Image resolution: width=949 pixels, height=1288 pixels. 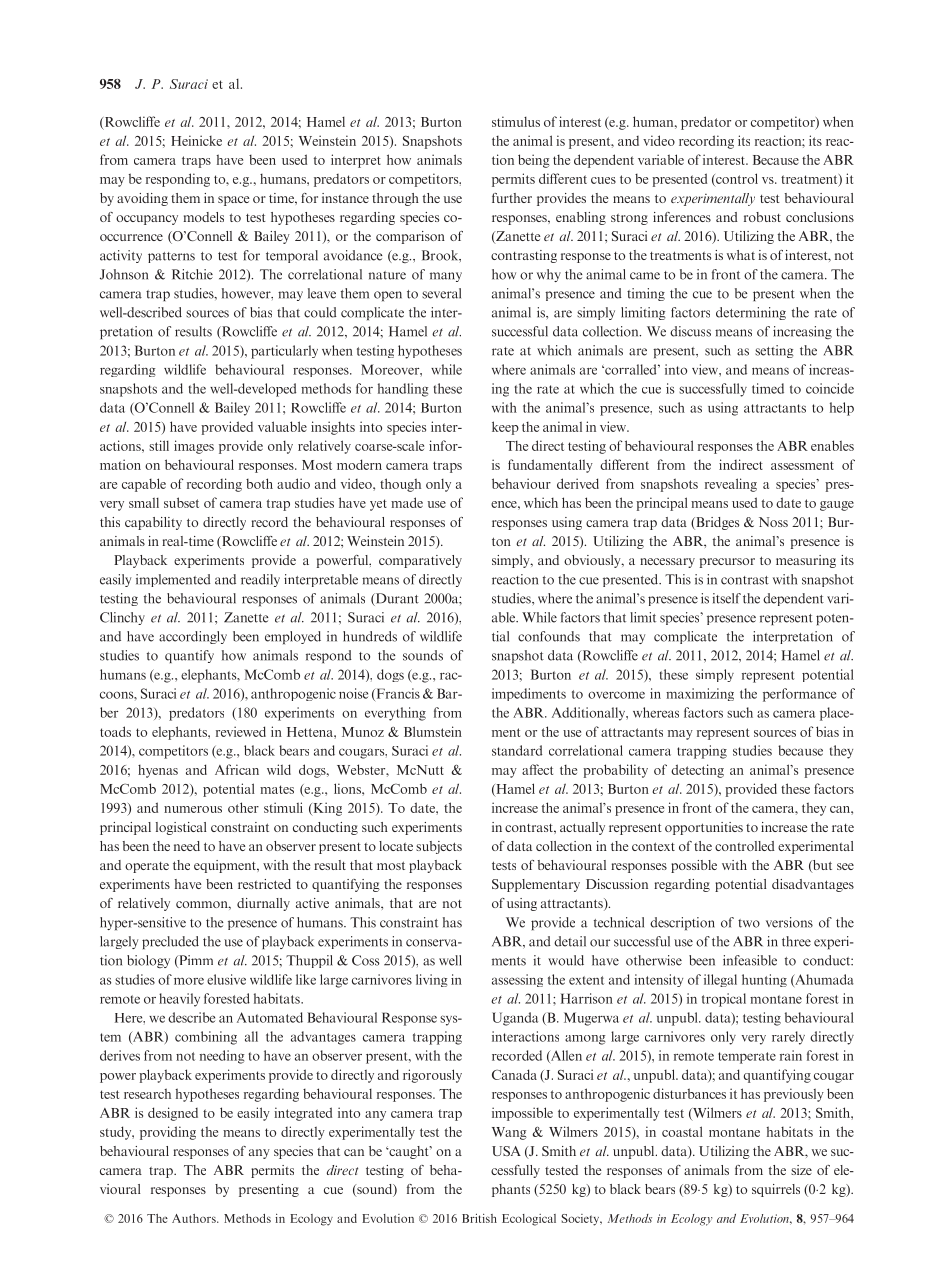 What do you see at coordinates (234, 201) in the screenshot?
I see `space` at bounding box center [234, 201].
